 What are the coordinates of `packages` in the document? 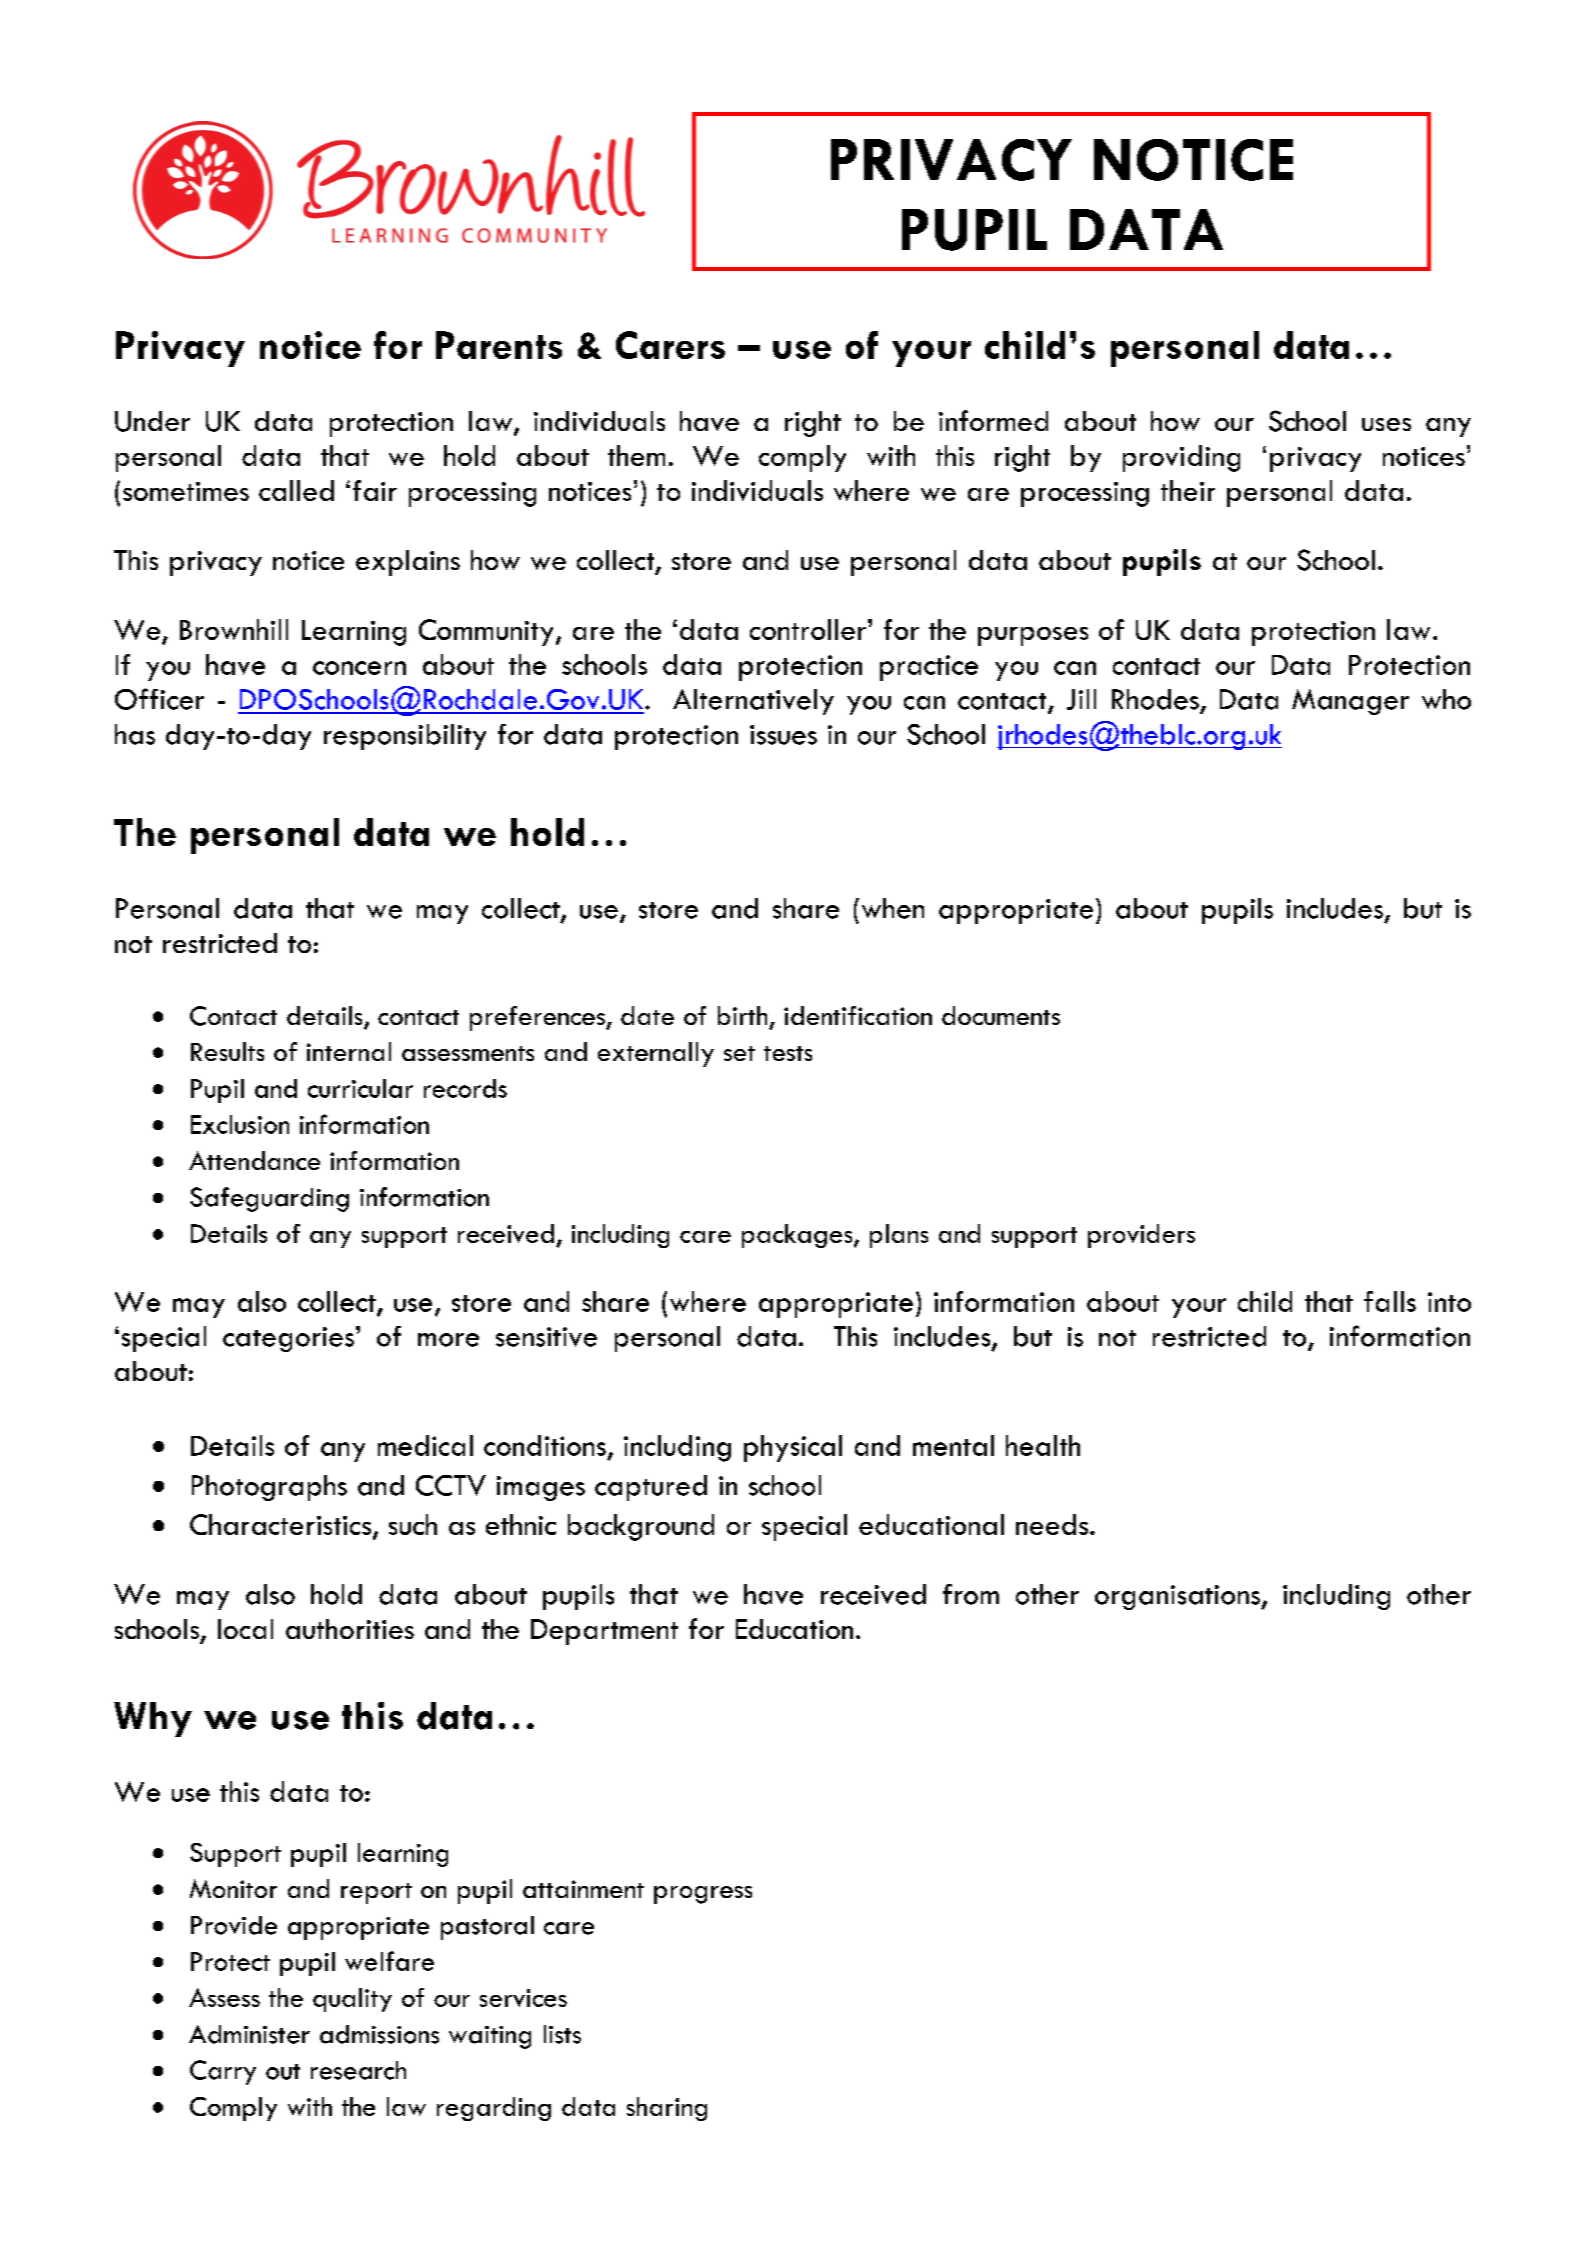 It's located at (798, 1236).
